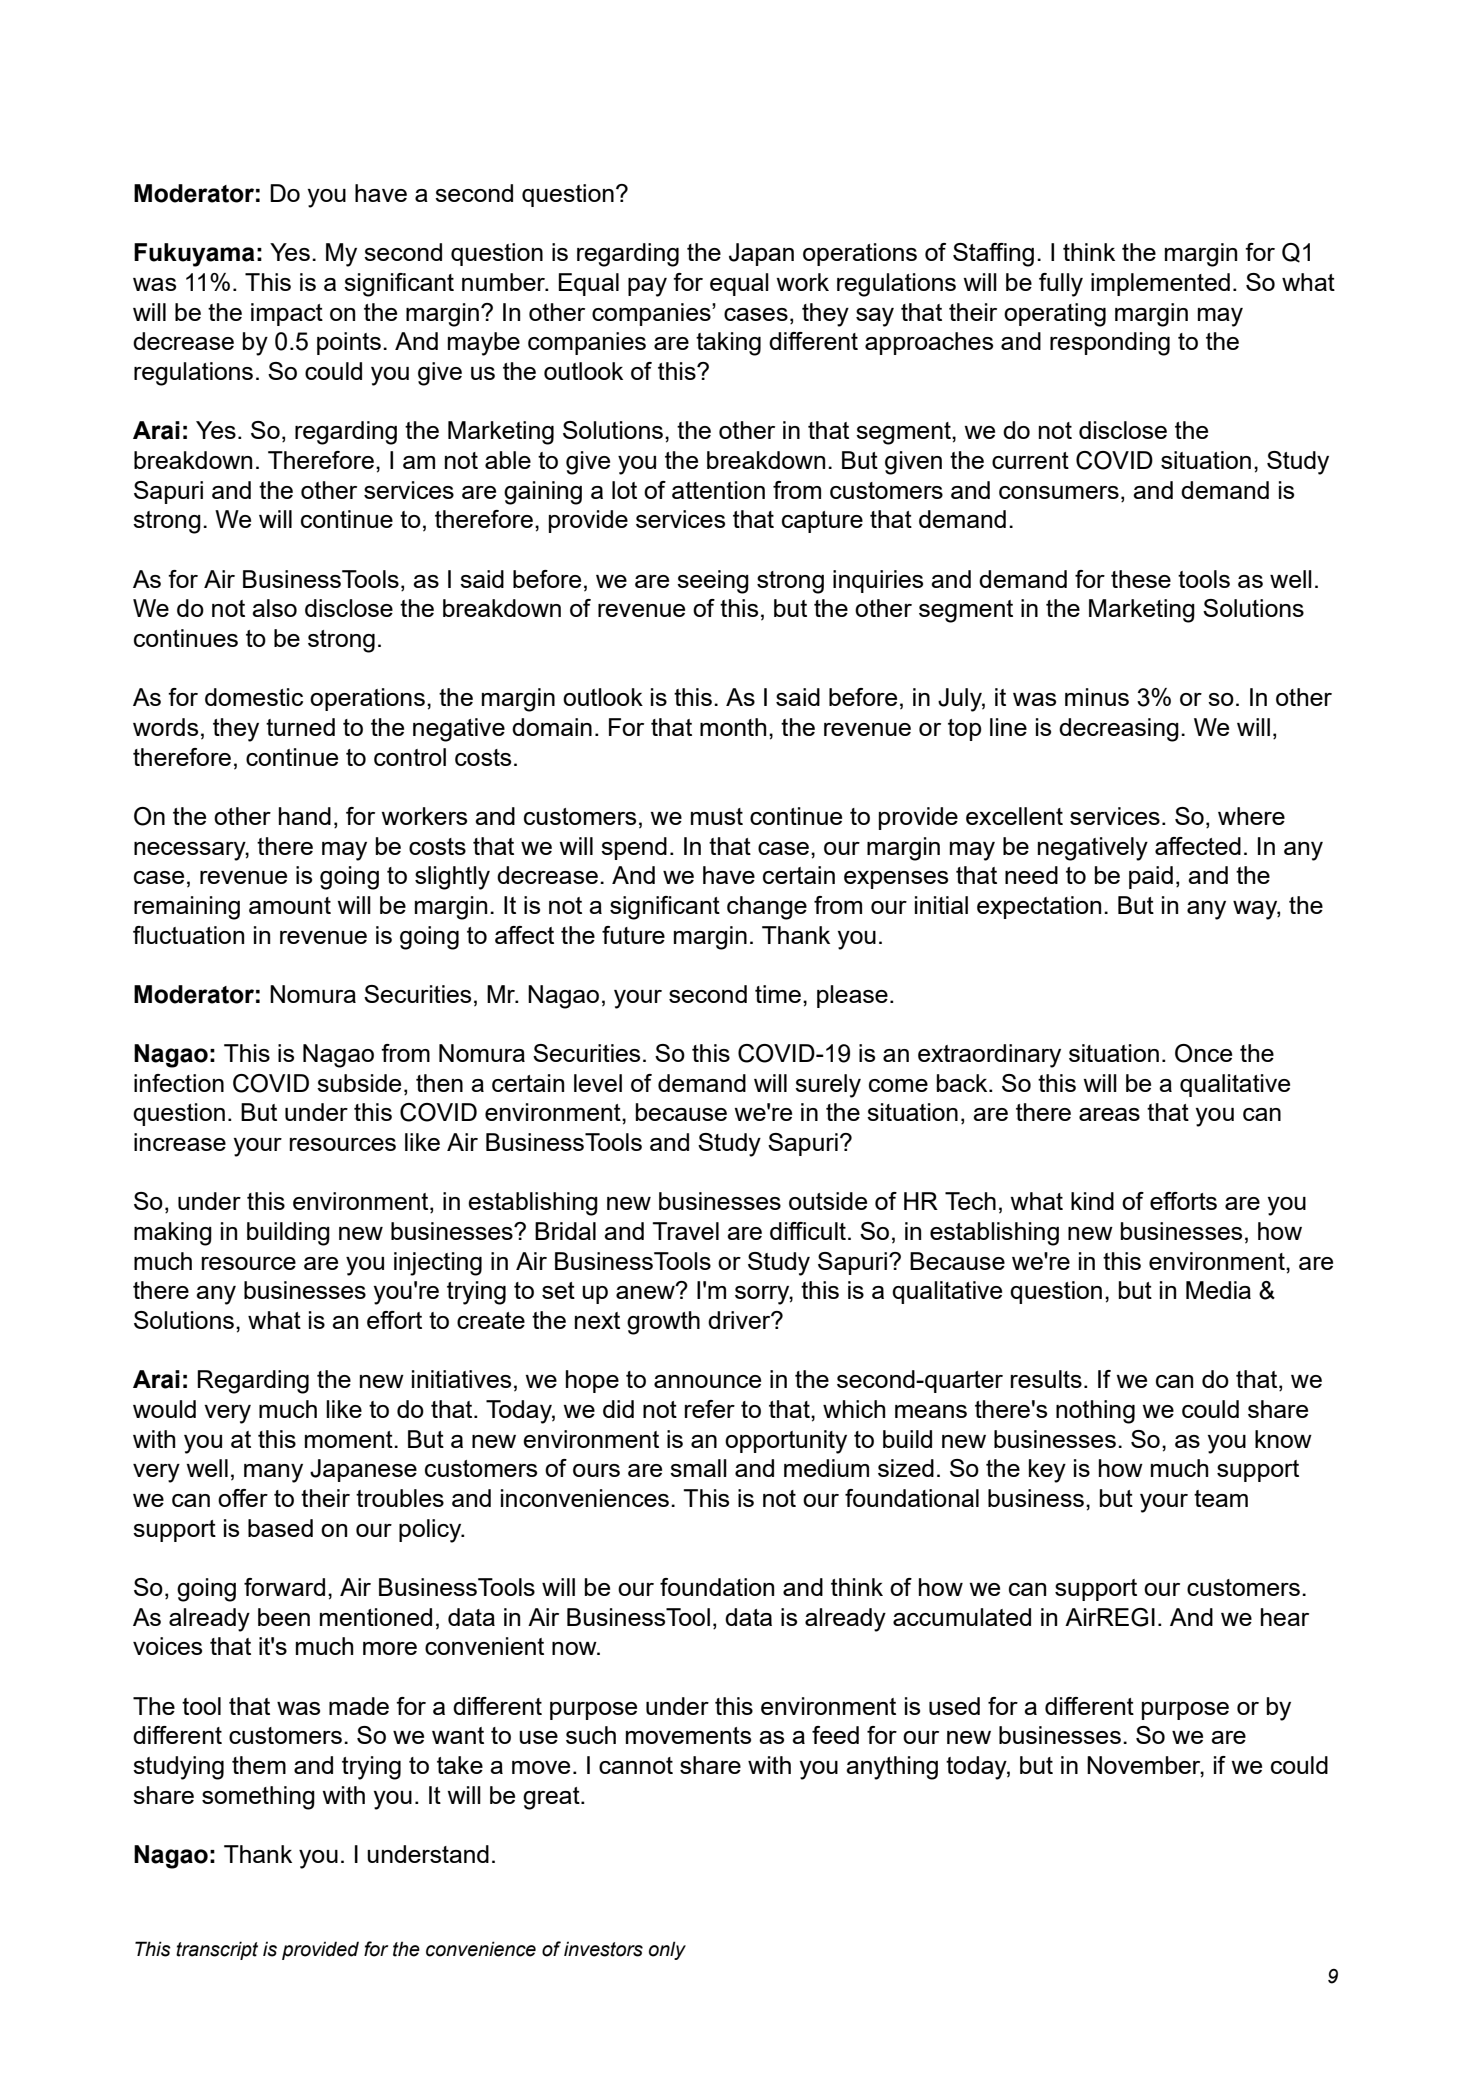  Describe the element at coordinates (717, 816) in the screenshot. I see `must` at that location.
